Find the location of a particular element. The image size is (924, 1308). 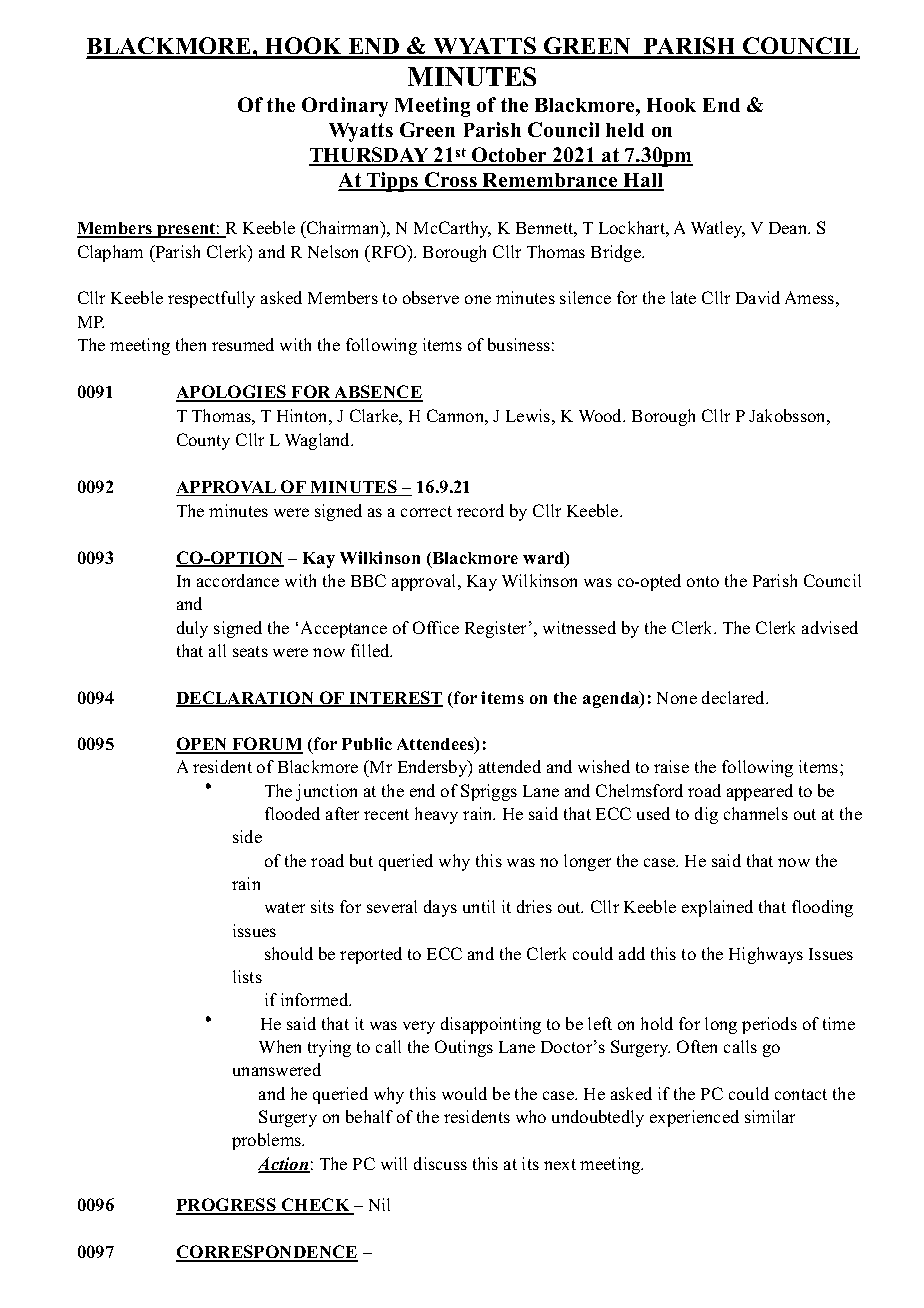

discuss is located at coordinates (440, 1163).
